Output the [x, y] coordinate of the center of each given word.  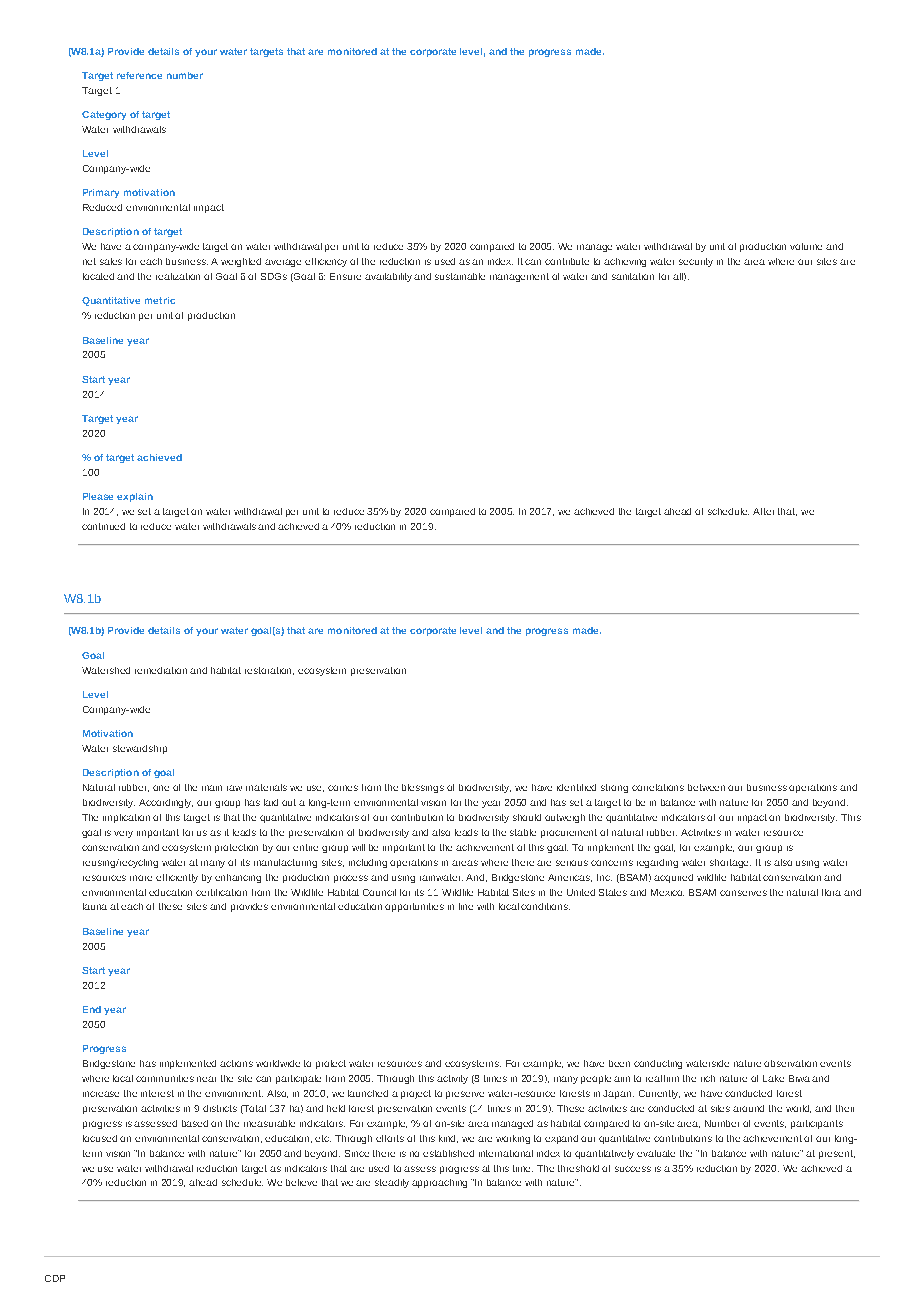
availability [390, 277]
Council [379, 892]
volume [806, 246]
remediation [161, 670]
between [706, 787]
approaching [439, 1183]
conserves [743, 893]
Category [104, 115]
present [837, 1154]
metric [160, 300]
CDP [55, 1278]
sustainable [460, 276]
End [92, 1009]
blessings [423, 788]
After [763, 511]
